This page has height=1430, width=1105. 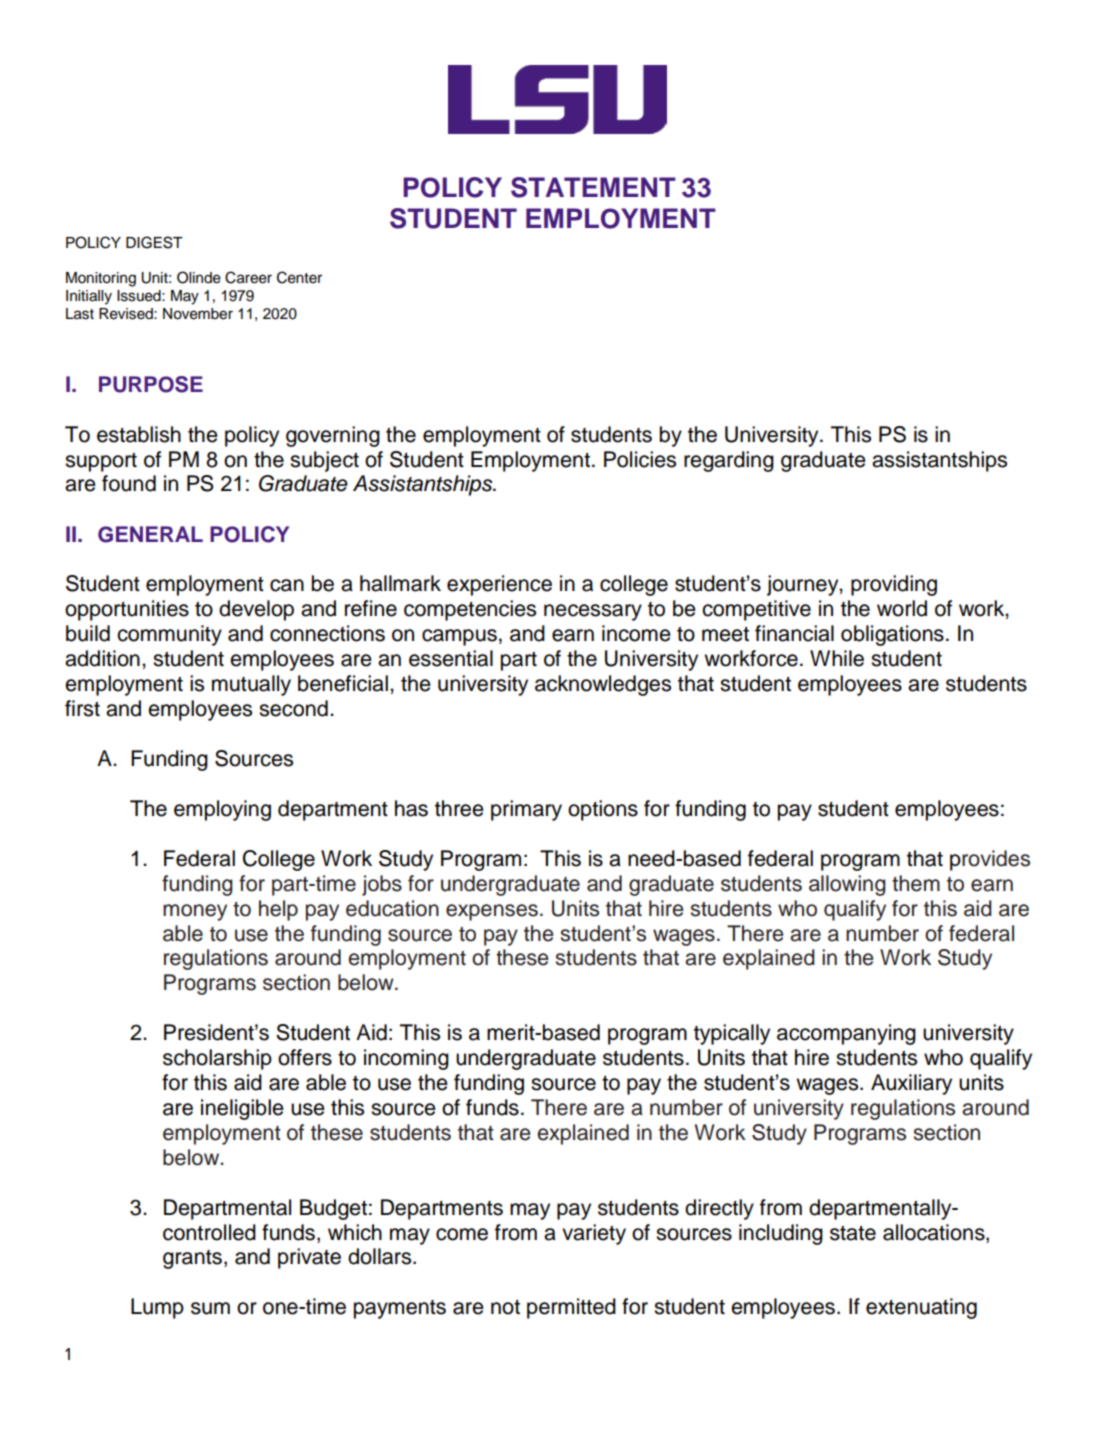 I want to click on Center, so click(x=299, y=277).
